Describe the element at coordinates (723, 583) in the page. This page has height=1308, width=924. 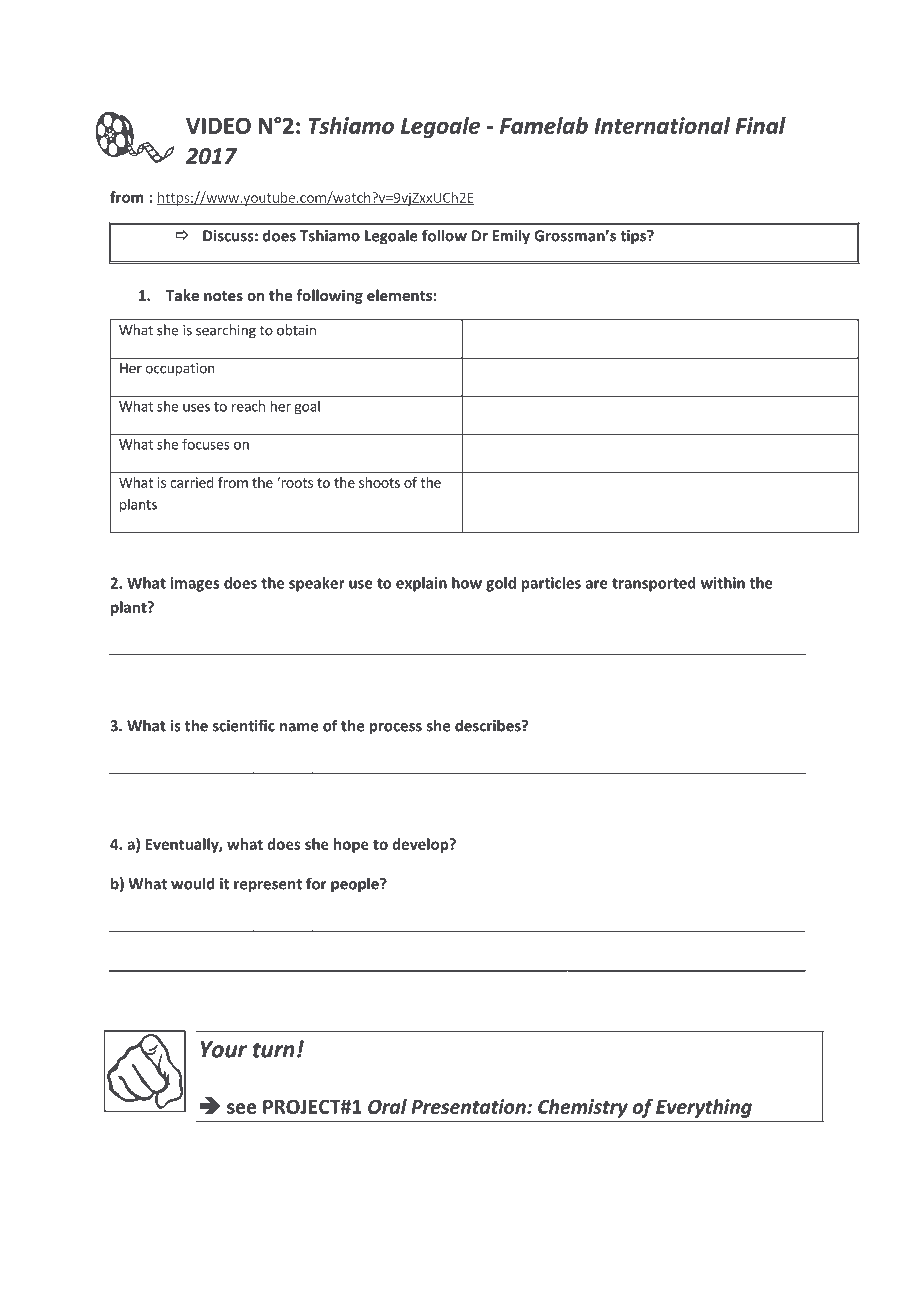
I see `within` at that location.
